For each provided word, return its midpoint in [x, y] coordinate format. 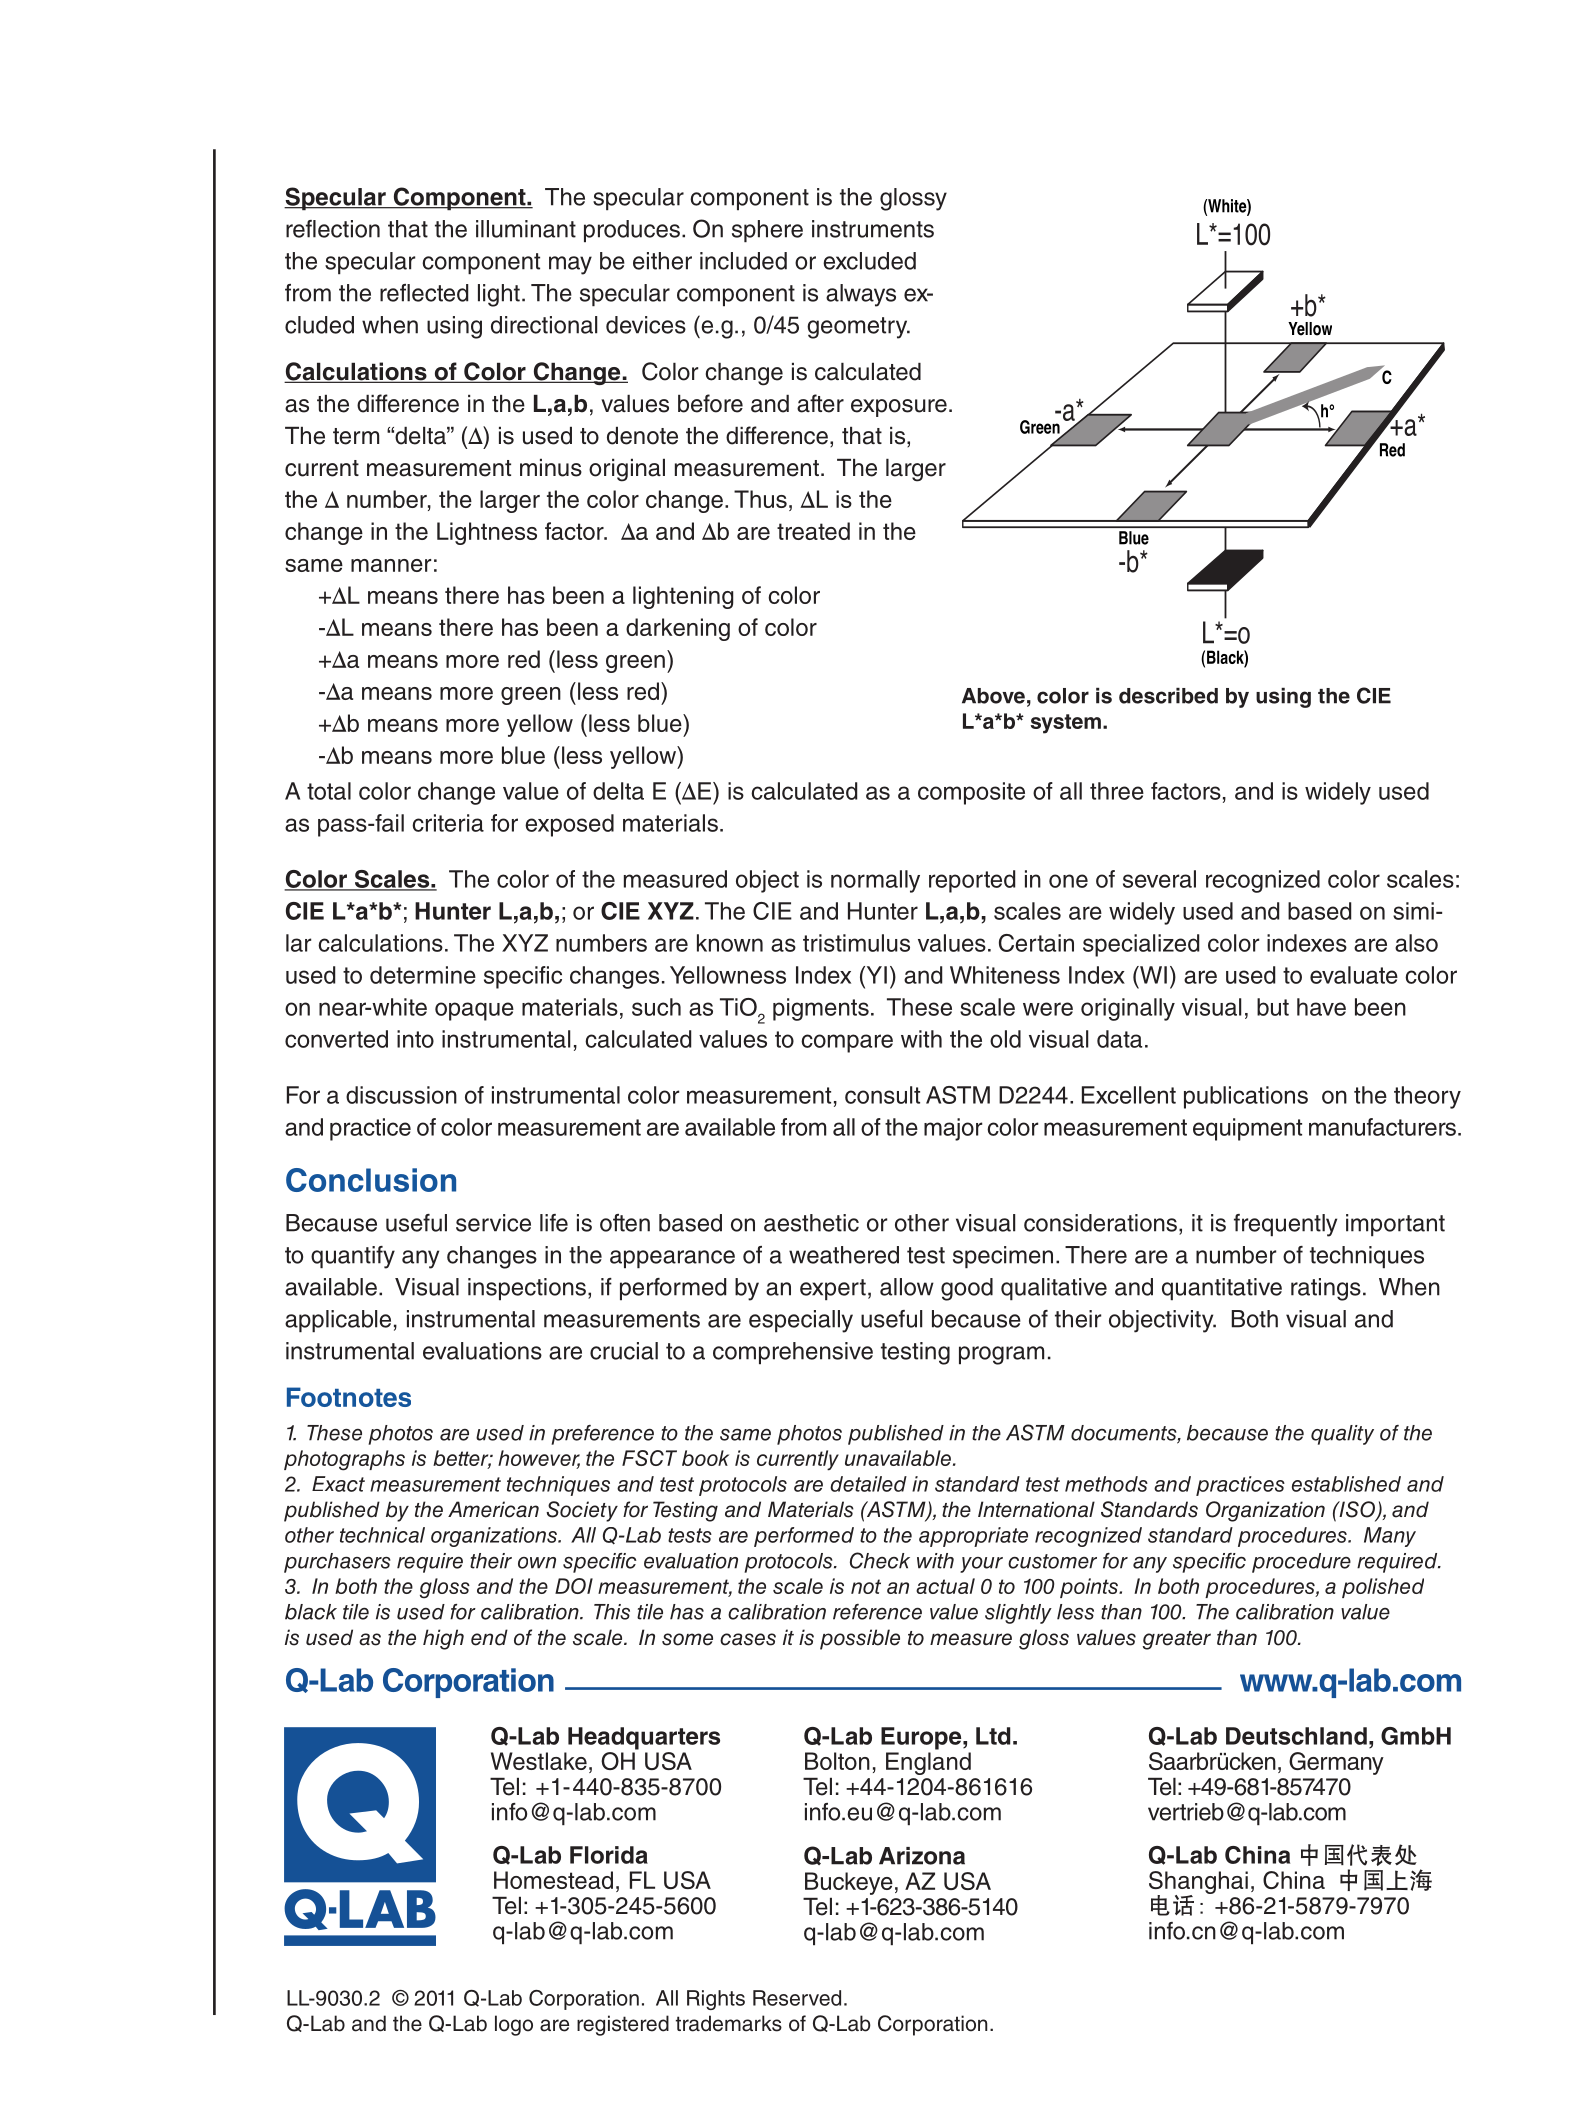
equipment [1247, 1129]
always [861, 295]
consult [882, 1095]
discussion [401, 1095]
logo [514, 2025]
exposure [899, 408]
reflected [424, 293]
